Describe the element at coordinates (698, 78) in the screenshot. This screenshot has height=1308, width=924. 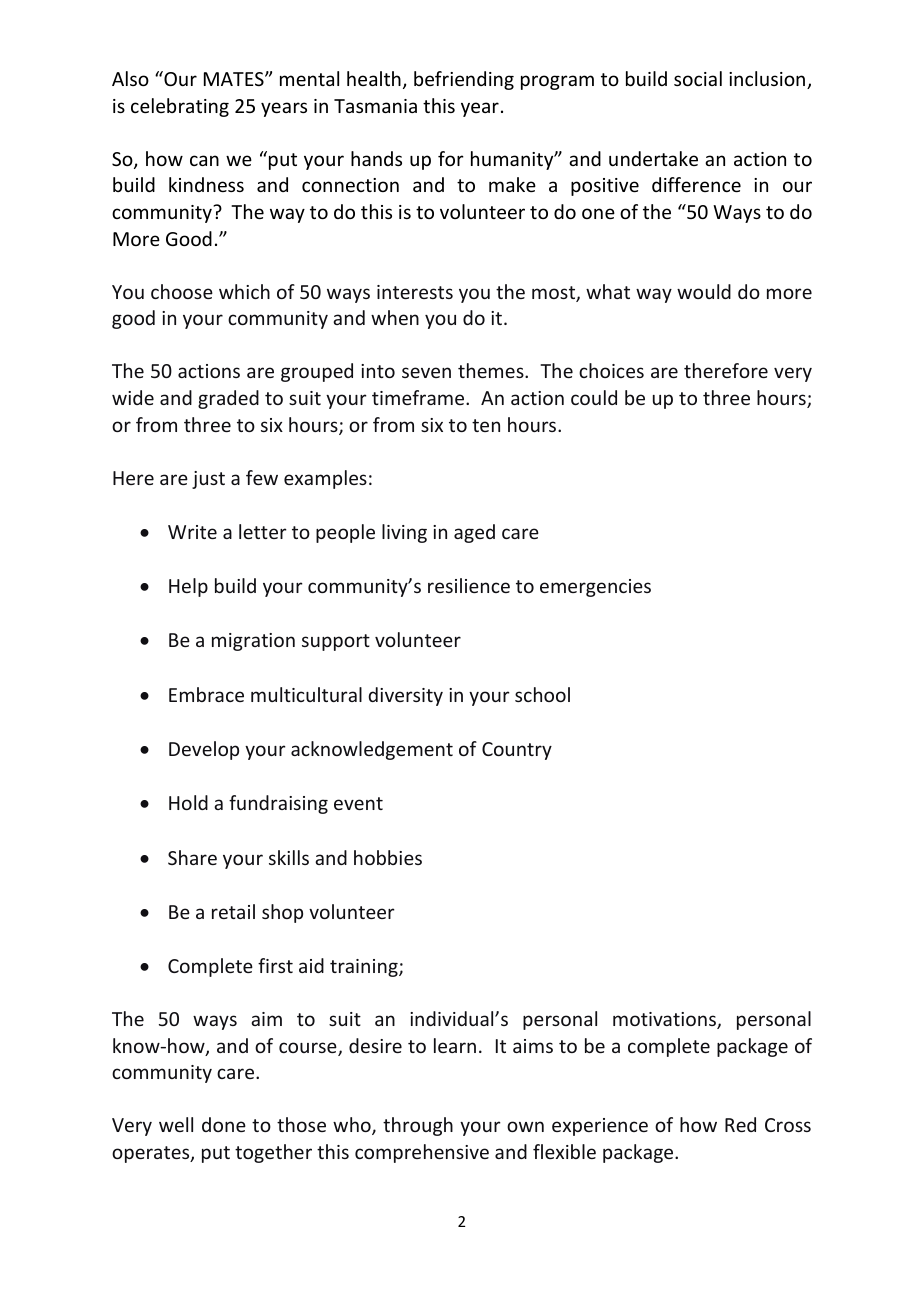
I see `social` at that location.
